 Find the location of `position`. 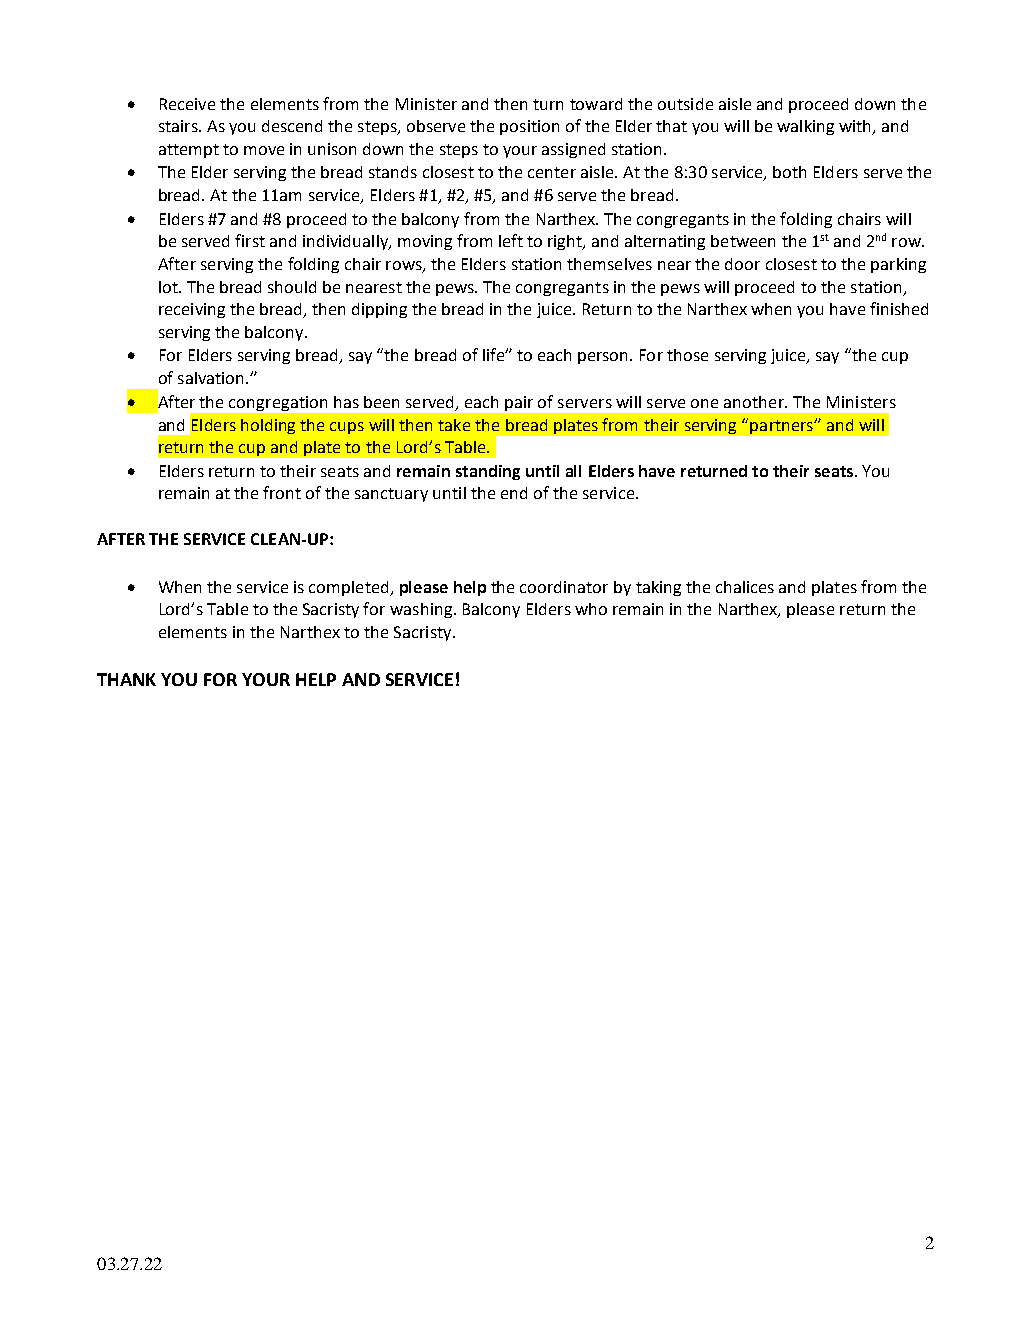

position is located at coordinates (529, 127).
